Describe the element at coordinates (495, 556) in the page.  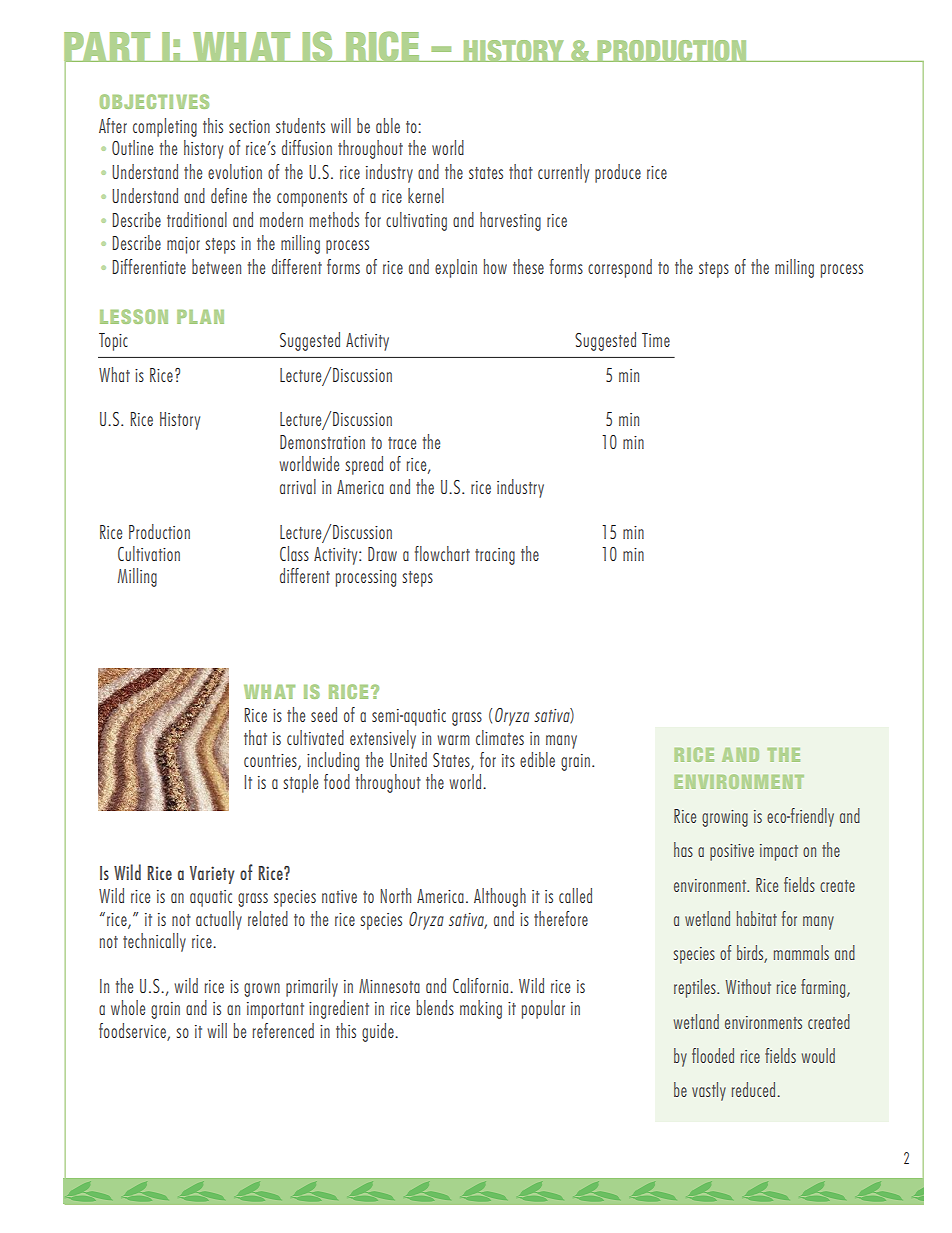
I see `tracing` at that location.
